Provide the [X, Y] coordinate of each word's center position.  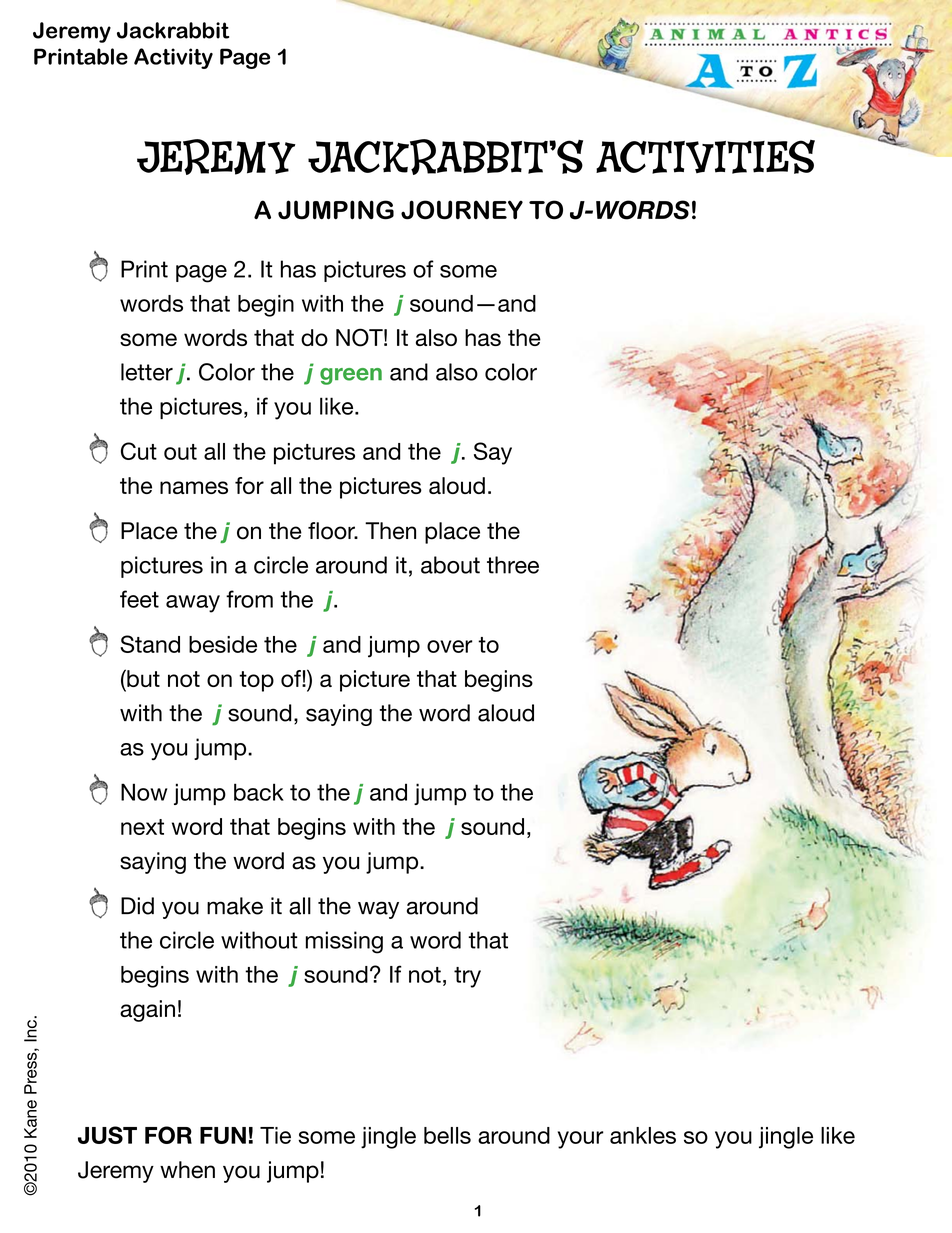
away [193, 604]
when [187, 1170]
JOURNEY [462, 210]
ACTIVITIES [705, 157]
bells [447, 1135]
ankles [643, 1135]
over [450, 646]
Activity [173, 58]
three [513, 565]
